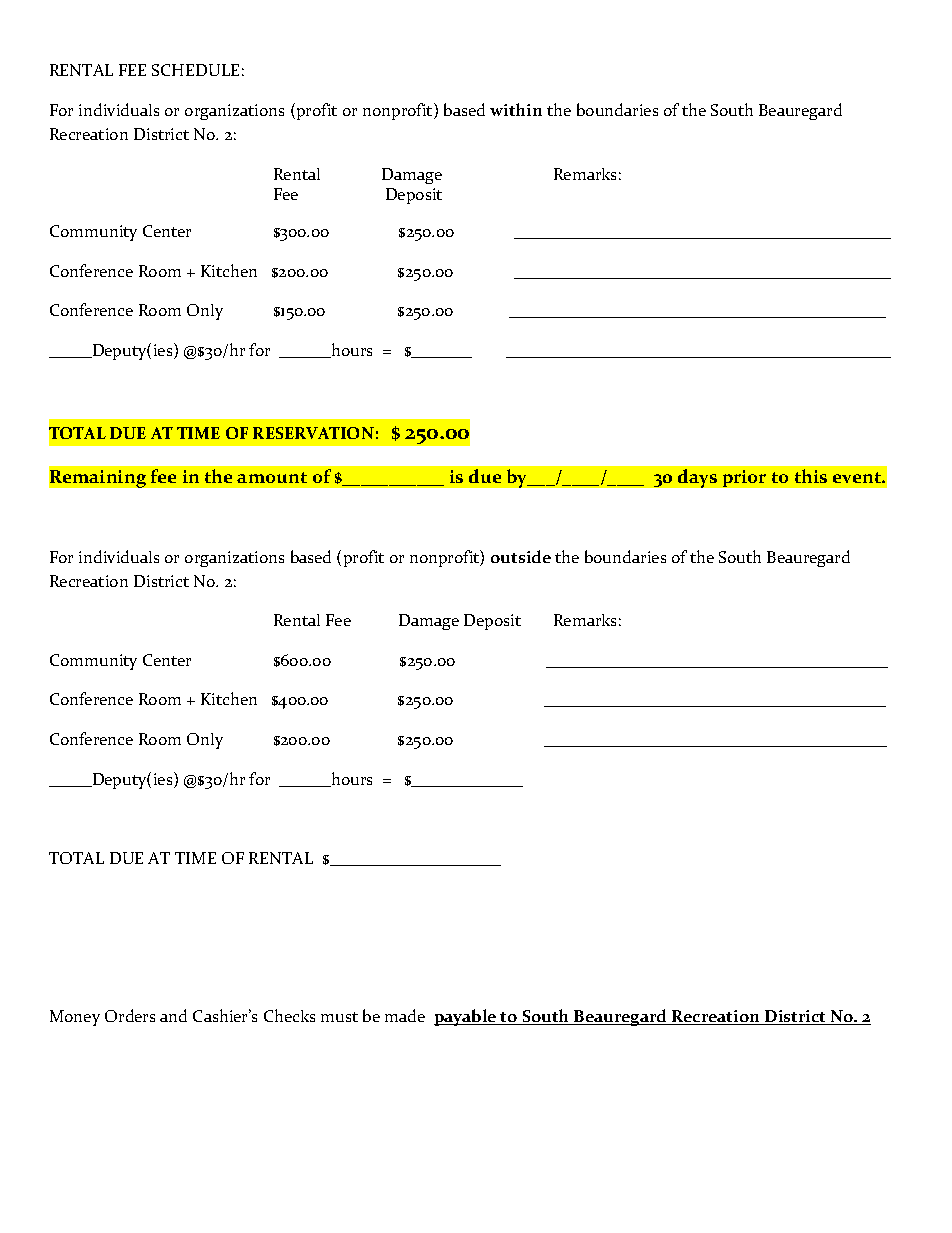 This document has width=952, height=1233. Describe the element at coordinates (516, 109) in the document. I see `within` at that location.
